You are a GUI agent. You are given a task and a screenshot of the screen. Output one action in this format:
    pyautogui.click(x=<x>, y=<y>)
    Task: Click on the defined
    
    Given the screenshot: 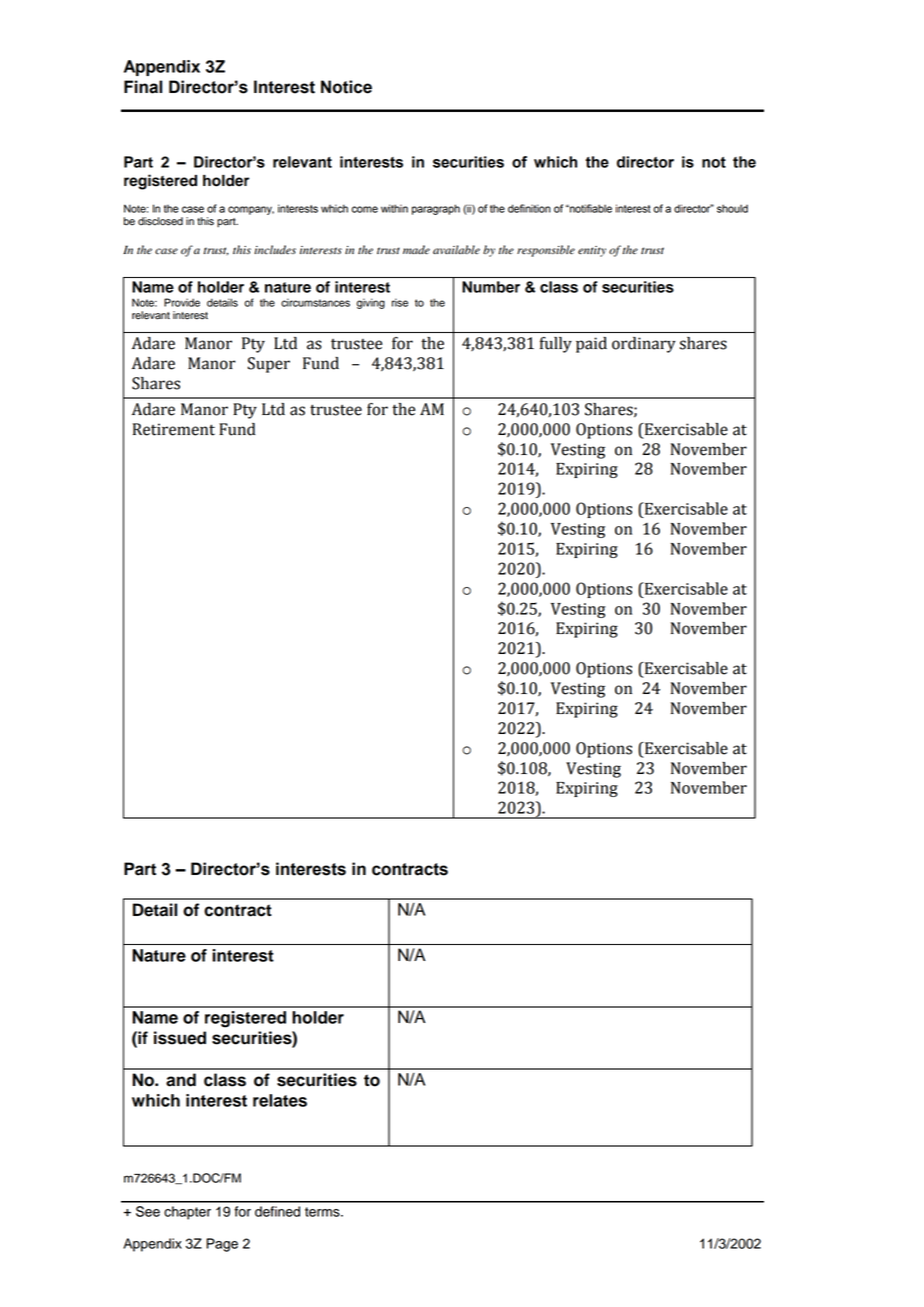 What is the action you would take?
    pyautogui.click(x=277, y=1211)
